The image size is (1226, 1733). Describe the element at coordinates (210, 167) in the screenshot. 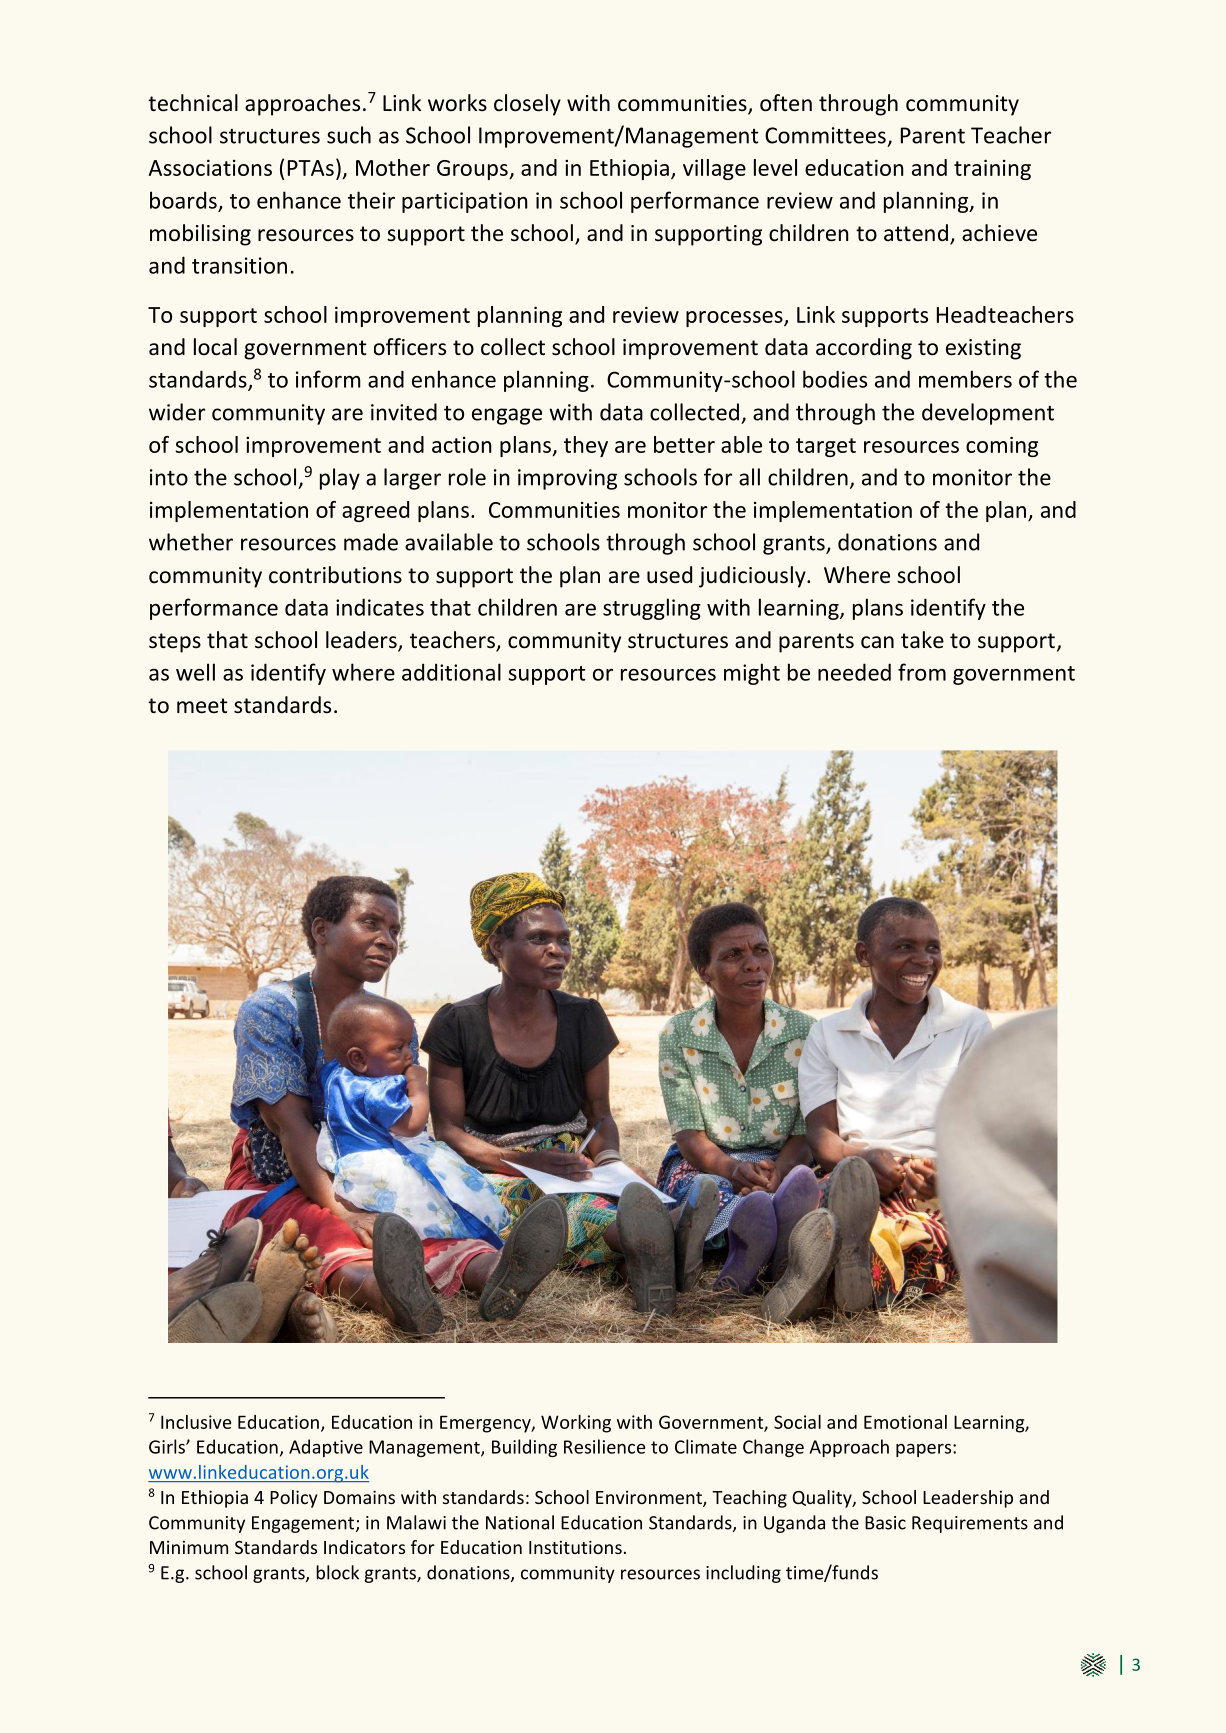

I see `Associations` at that location.
